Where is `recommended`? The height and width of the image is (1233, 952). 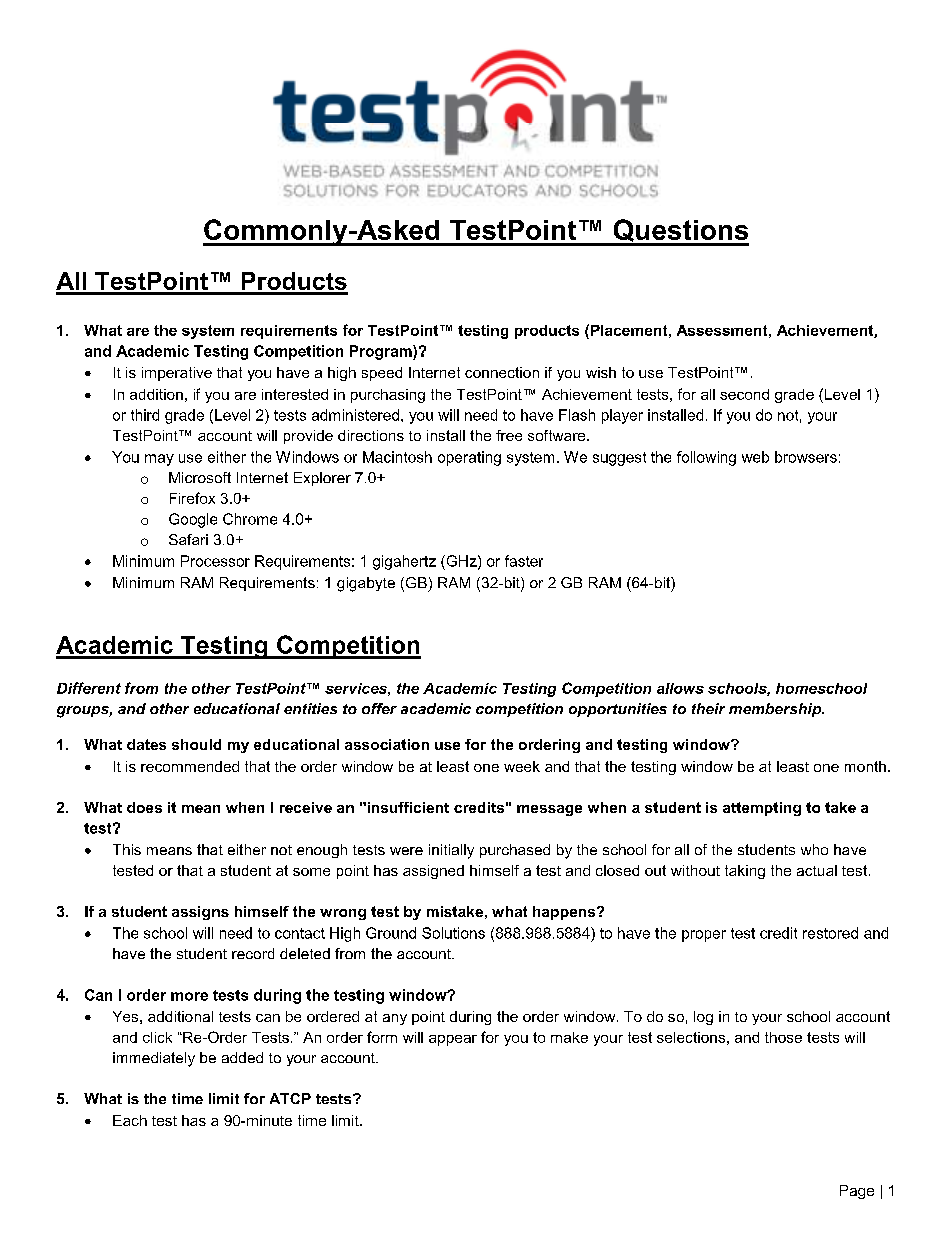
recommended is located at coordinates (190, 766).
